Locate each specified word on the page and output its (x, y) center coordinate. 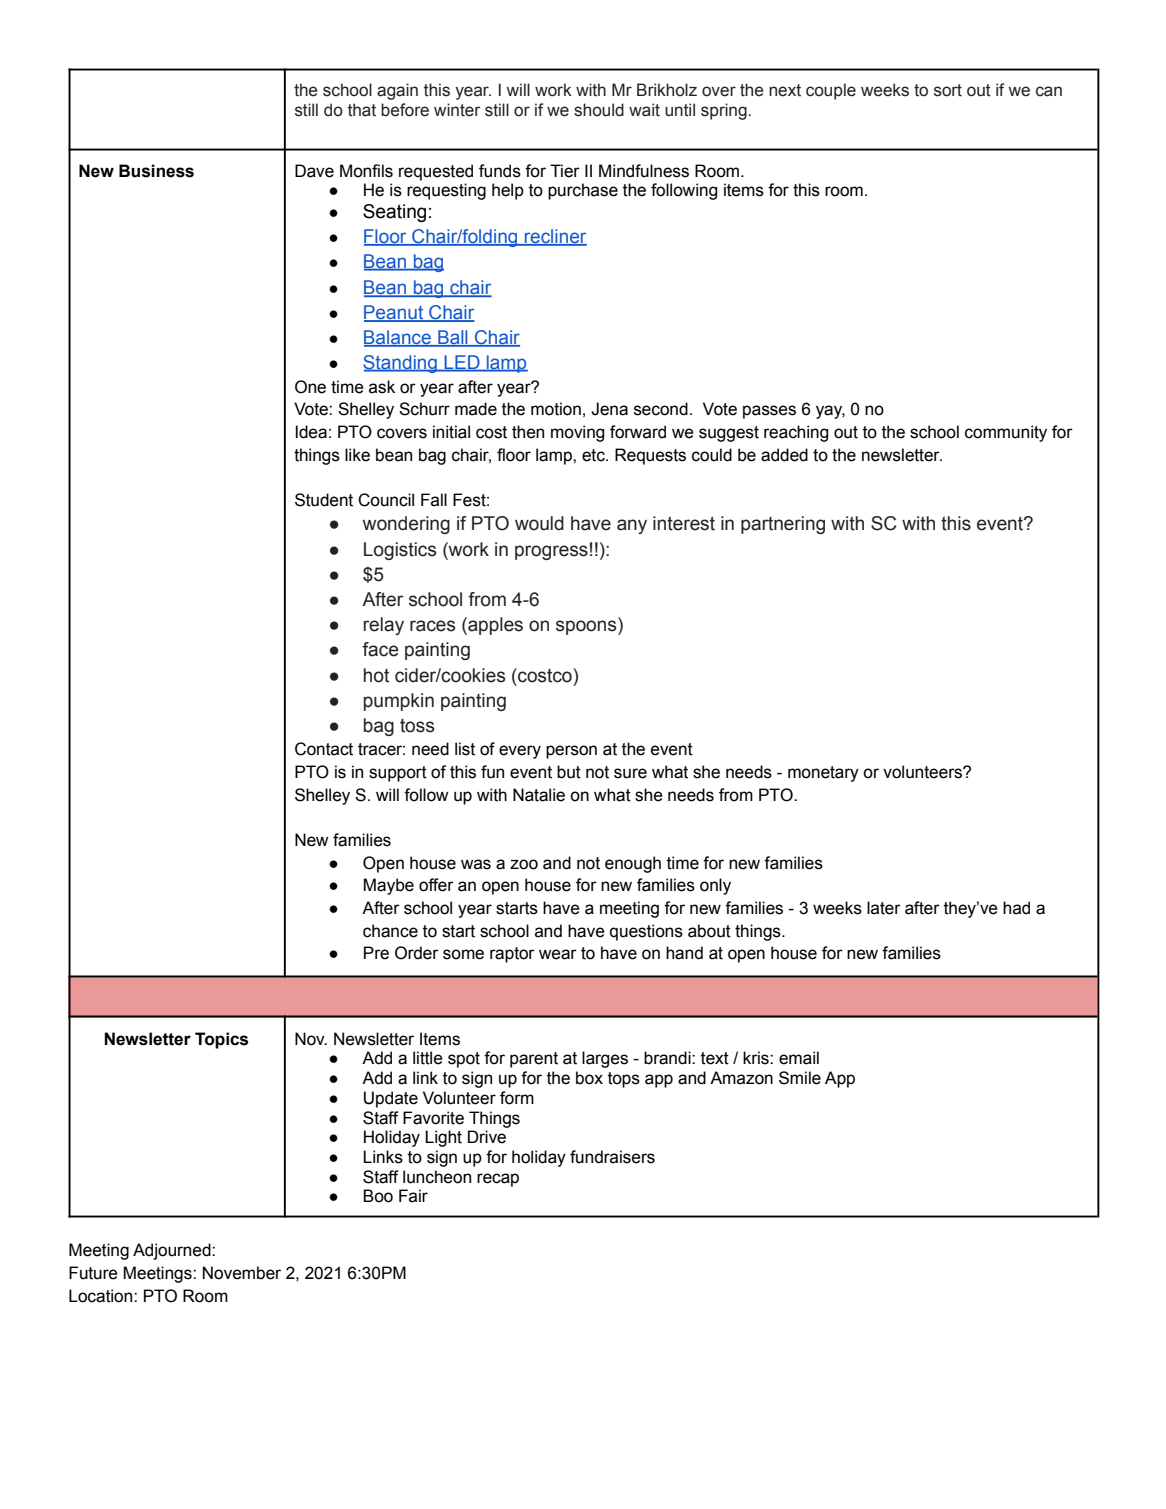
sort (948, 90)
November (242, 1273)
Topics (221, 1040)
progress (551, 552)
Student (324, 500)
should (599, 110)
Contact (324, 749)
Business (156, 171)
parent (534, 1060)
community (1006, 433)
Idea (311, 432)
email (799, 1058)
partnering (783, 525)
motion (556, 409)
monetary (823, 774)
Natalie (539, 795)
